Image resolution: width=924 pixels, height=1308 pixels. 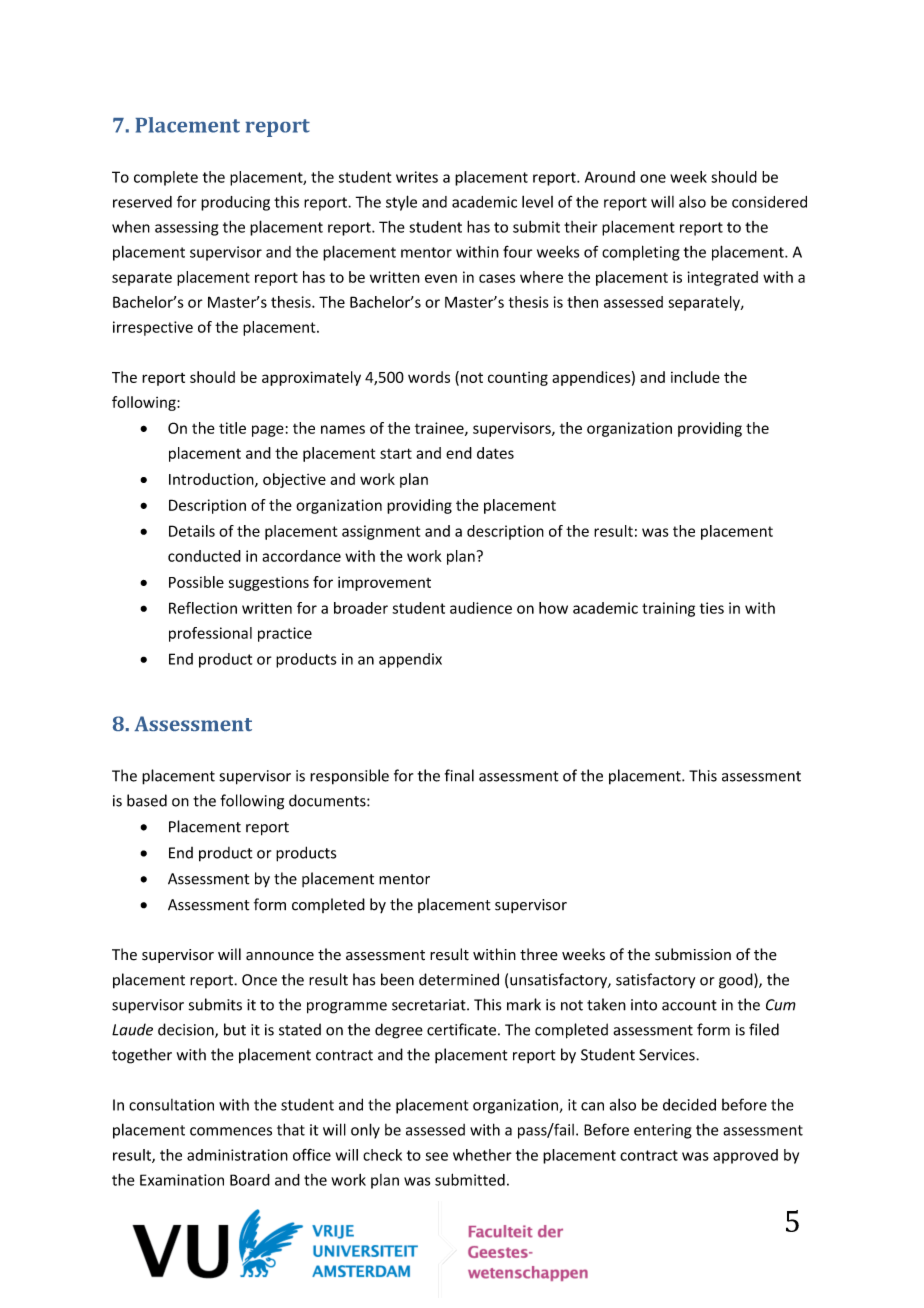 I want to click on one, so click(x=653, y=178).
